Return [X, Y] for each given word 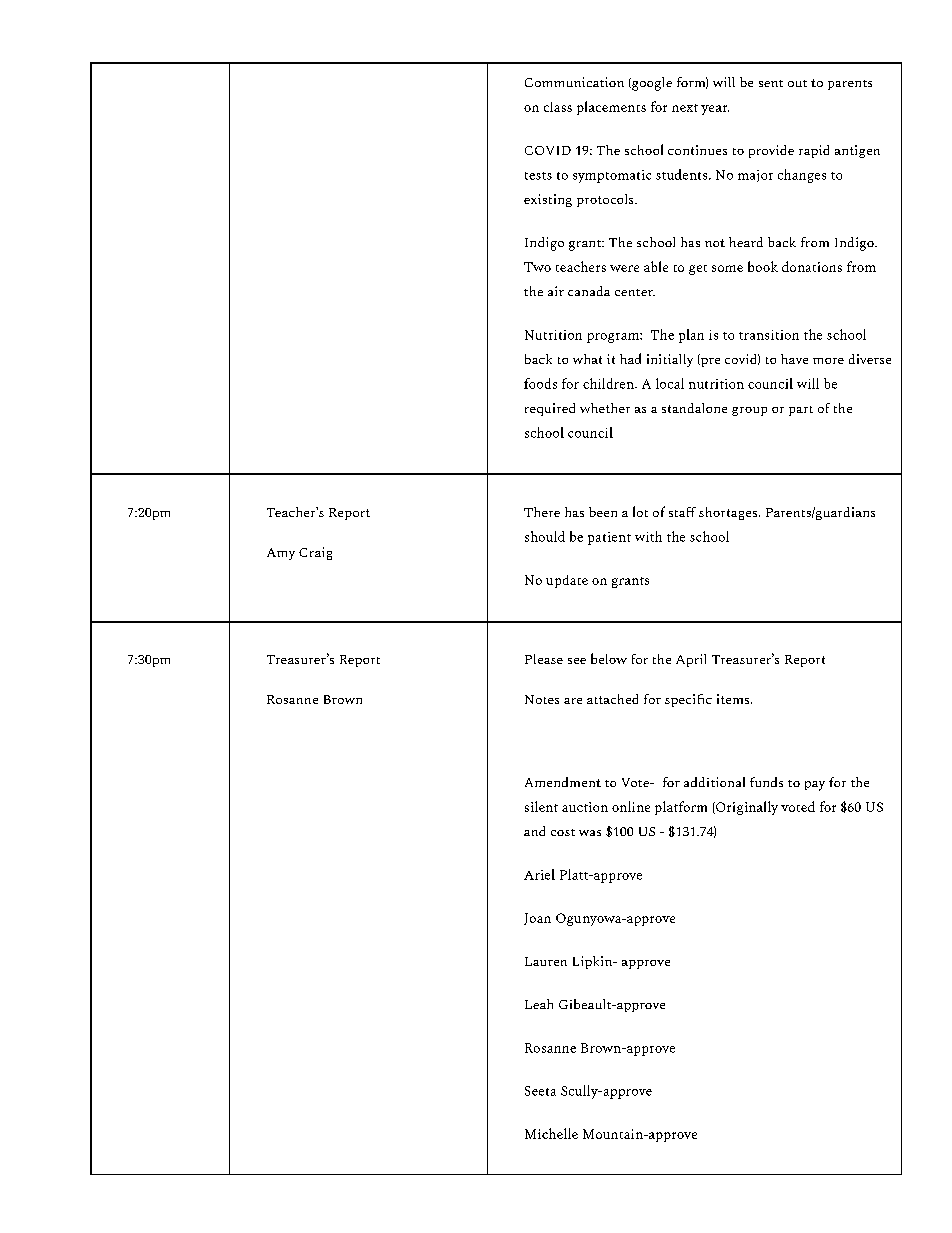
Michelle [551, 1133]
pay [815, 786]
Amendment [563, 782]
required [550, 409]
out [797, 83]
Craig [315, 553]
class [558, 107]
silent [541, 806]
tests [538, 176]
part [801, 411]
